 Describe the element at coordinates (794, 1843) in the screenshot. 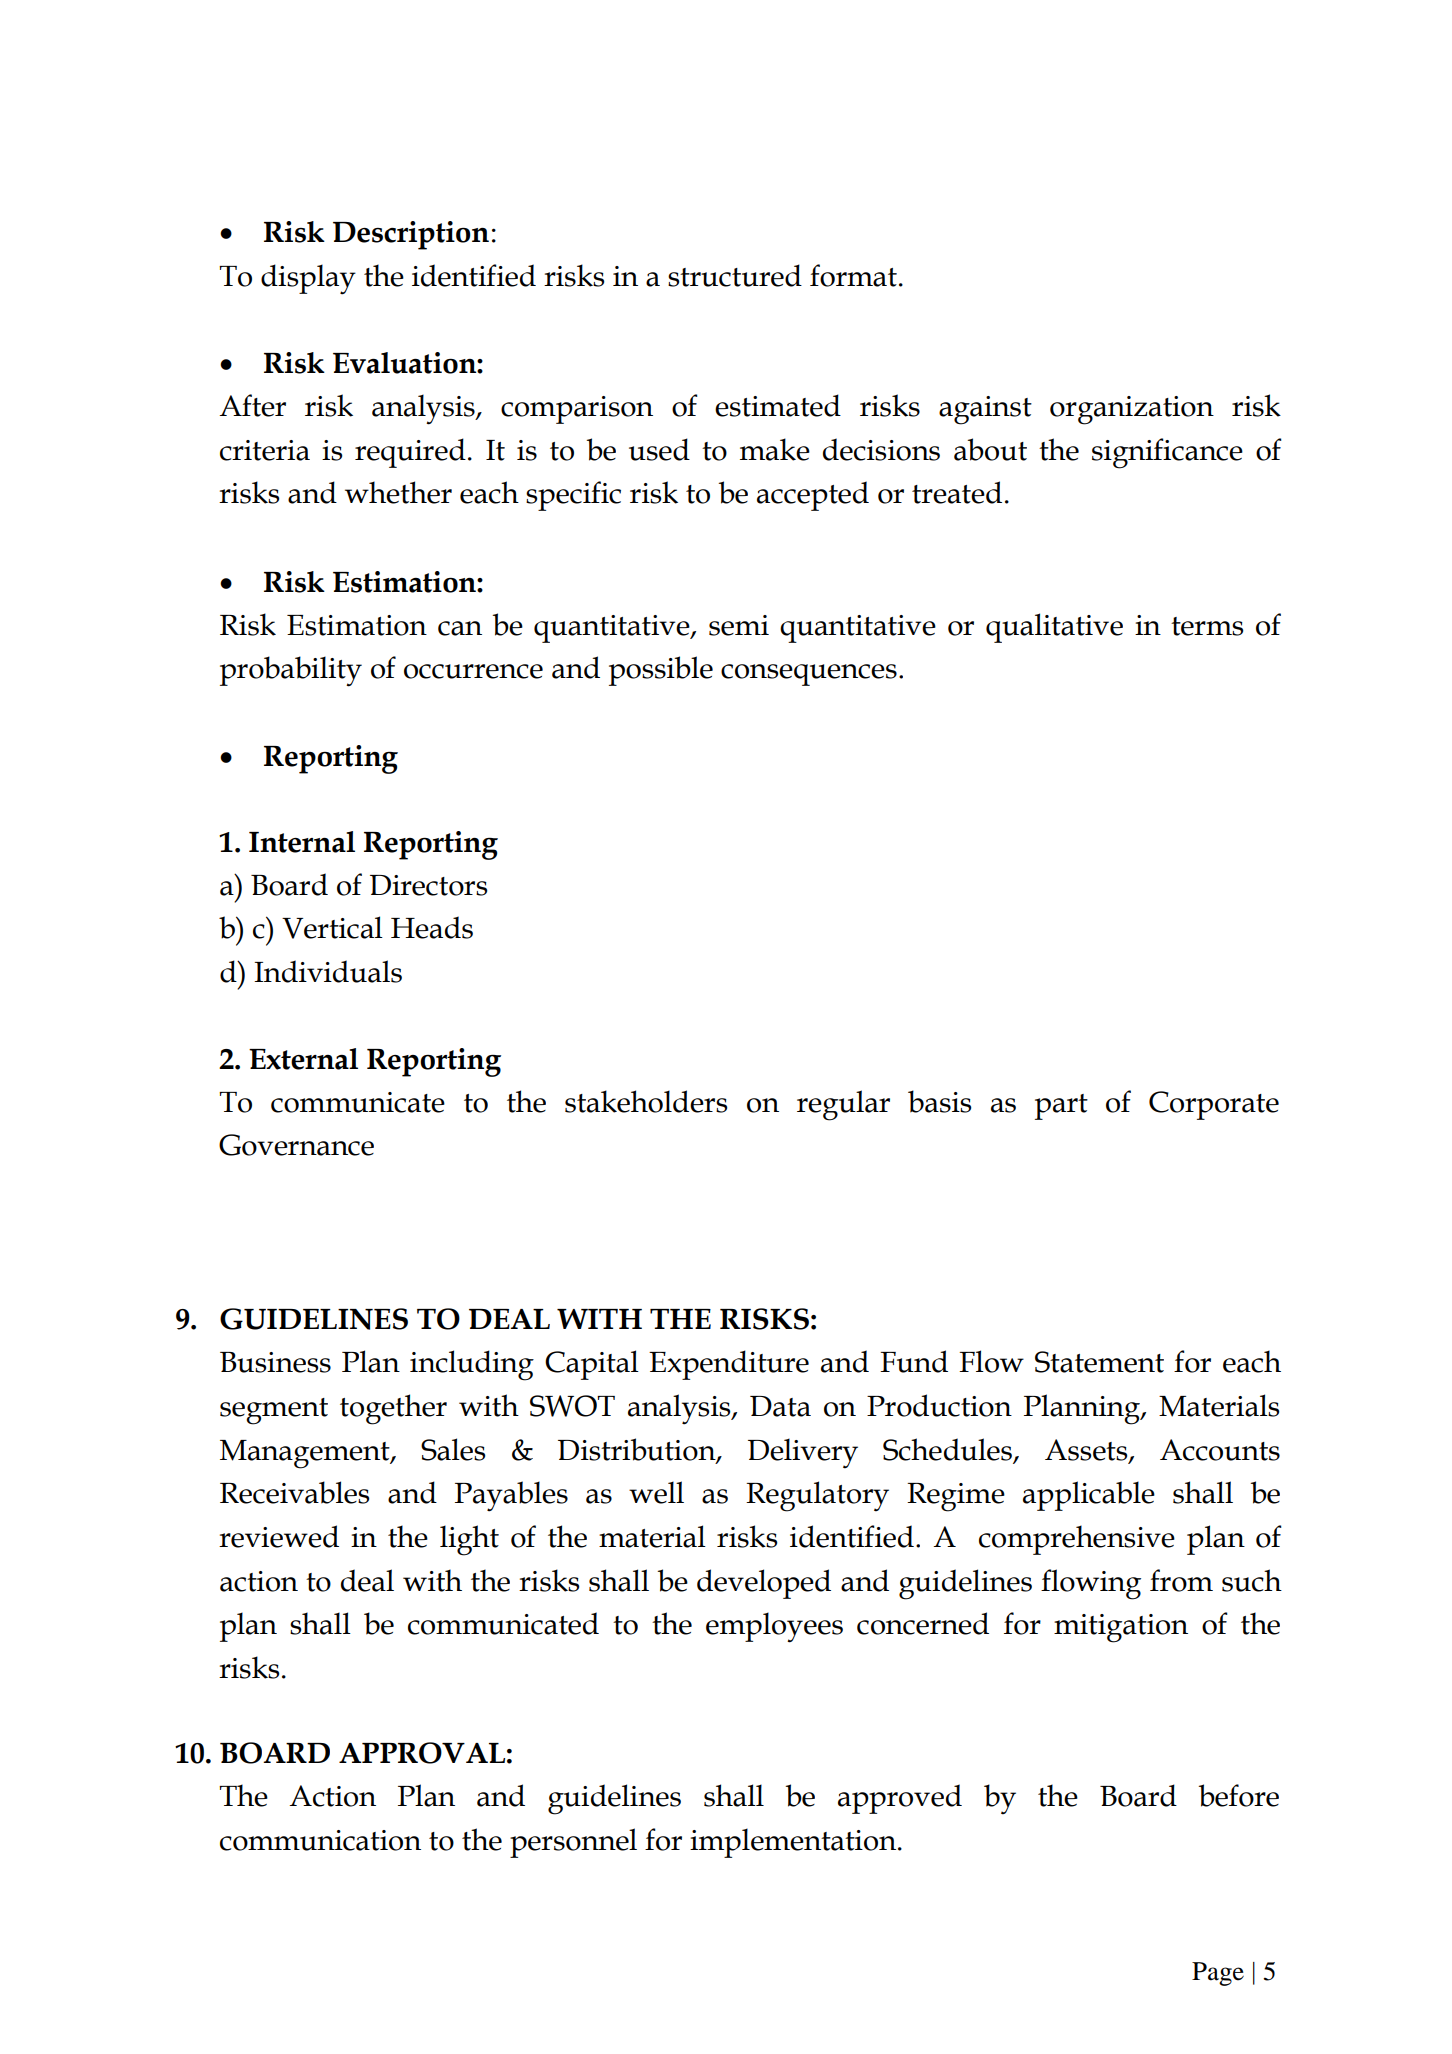

I see `implementation` at that location.
